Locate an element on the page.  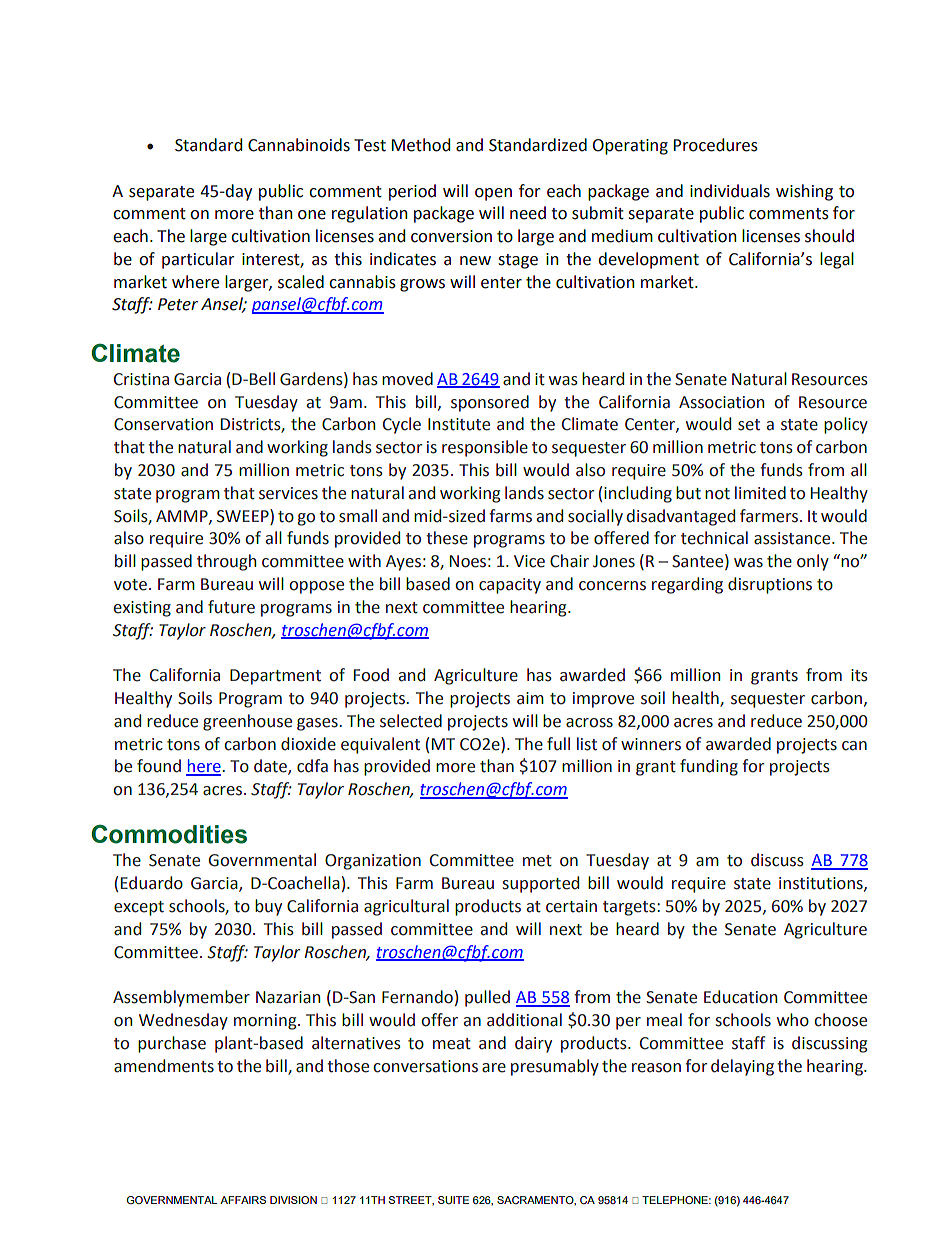
Cannabinoids is located at coordinates (299, 145).
